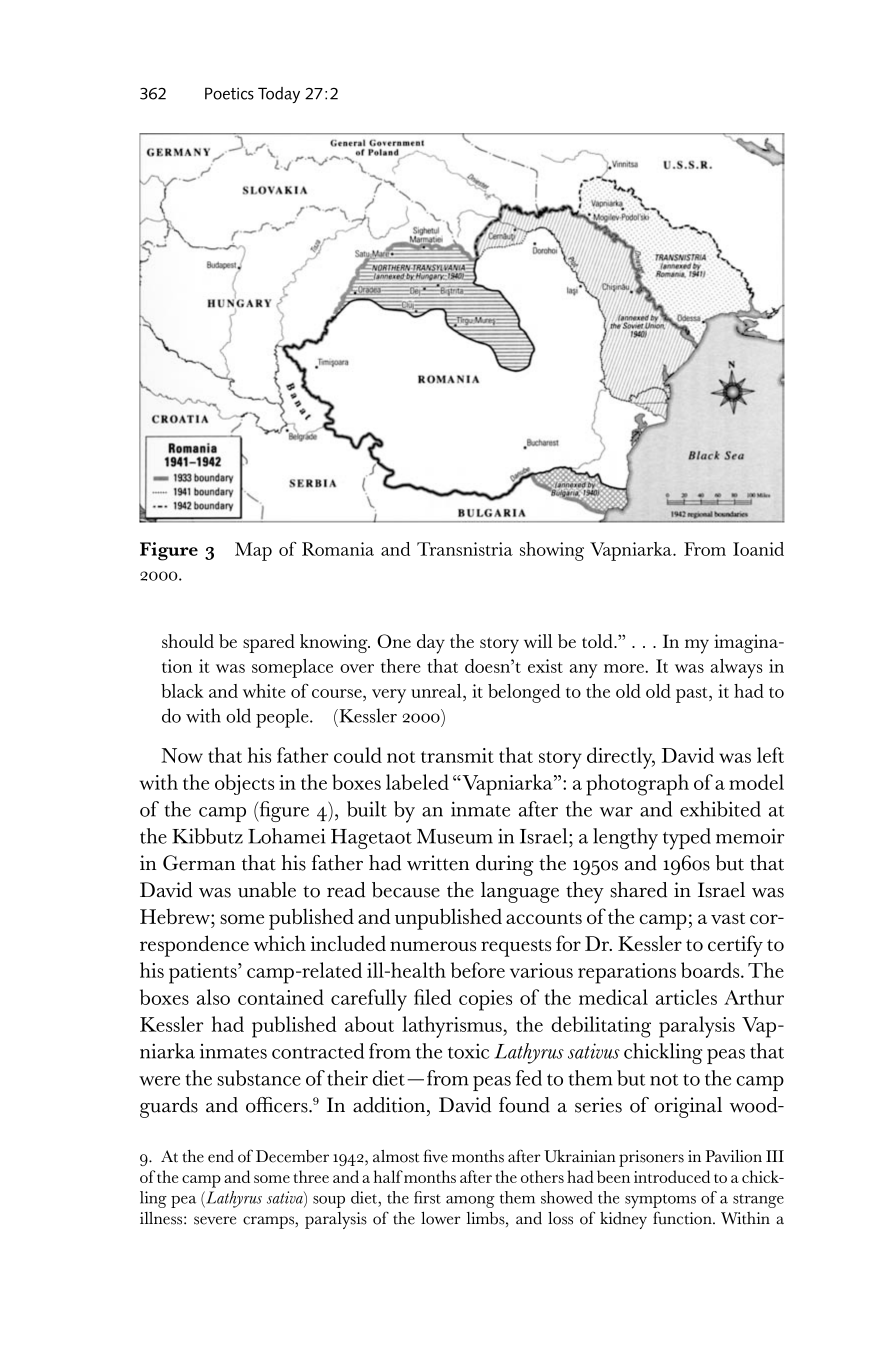  I want to click on showing, so click(552, 551).
